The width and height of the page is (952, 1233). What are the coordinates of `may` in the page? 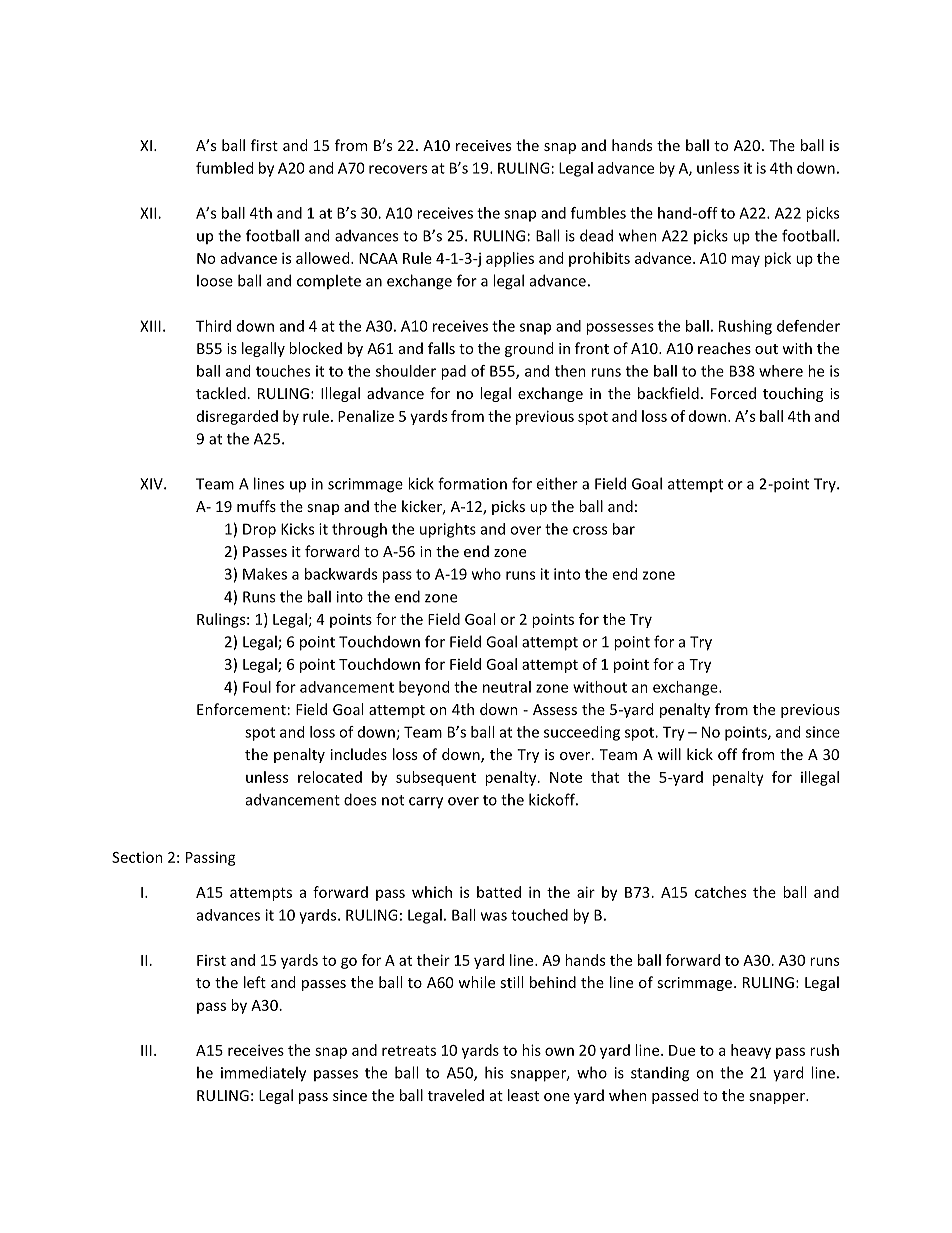 It's located at (746, 261).
